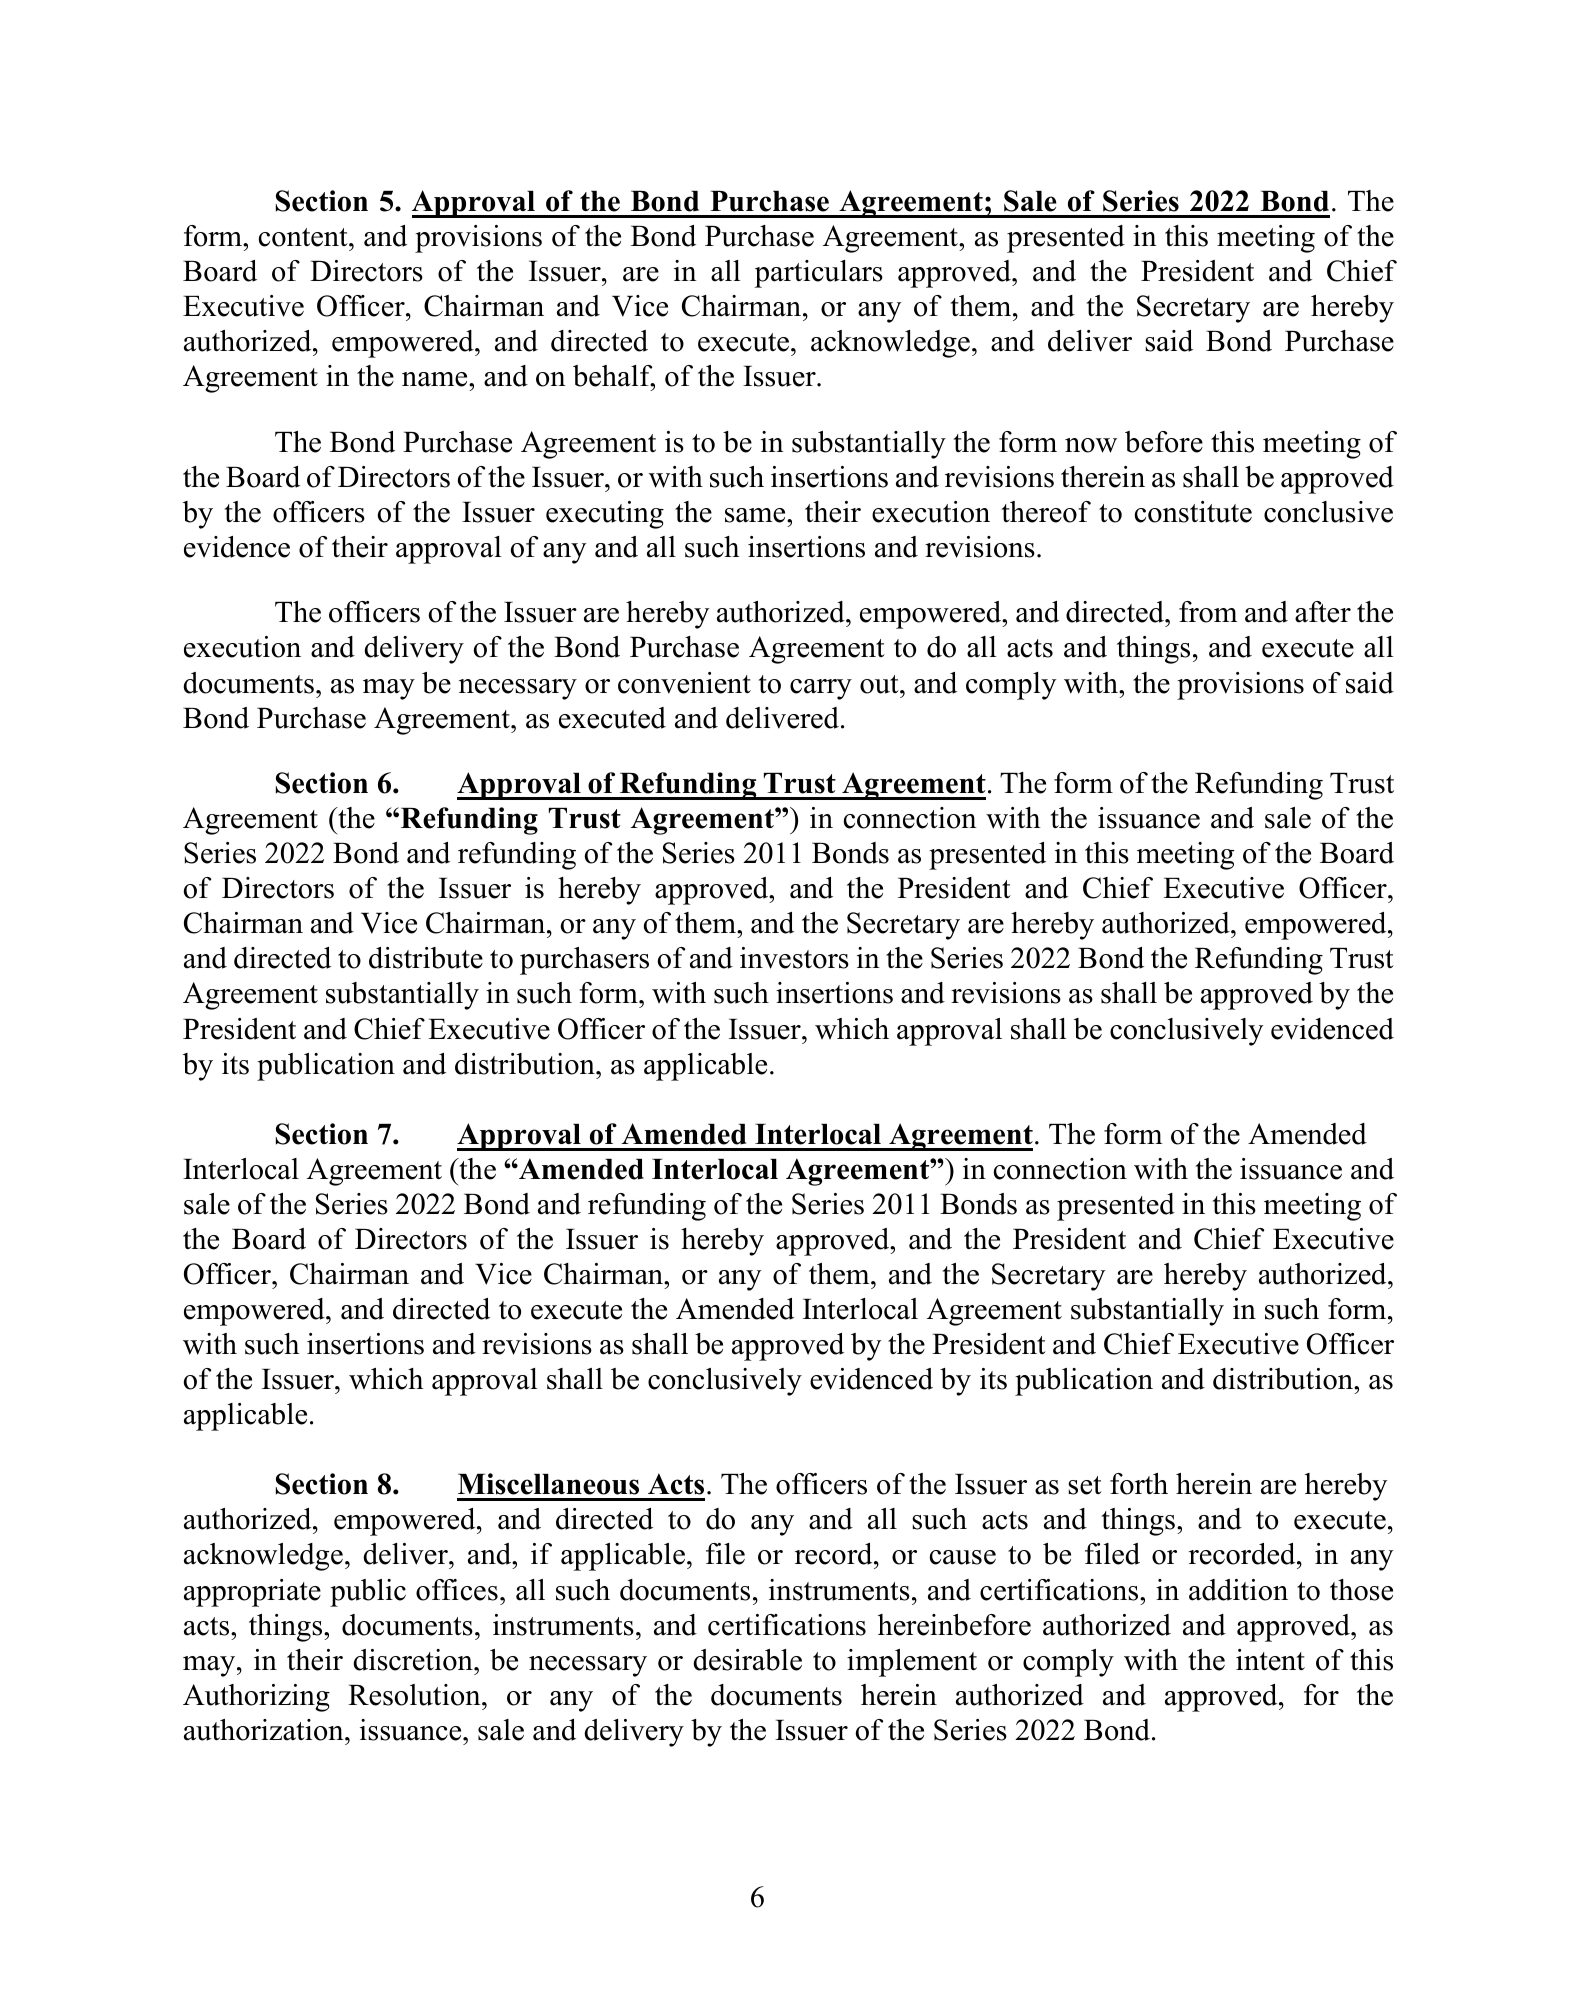 This page has width=1577, height=2008. I want to click on from, so click(1208, 612).
